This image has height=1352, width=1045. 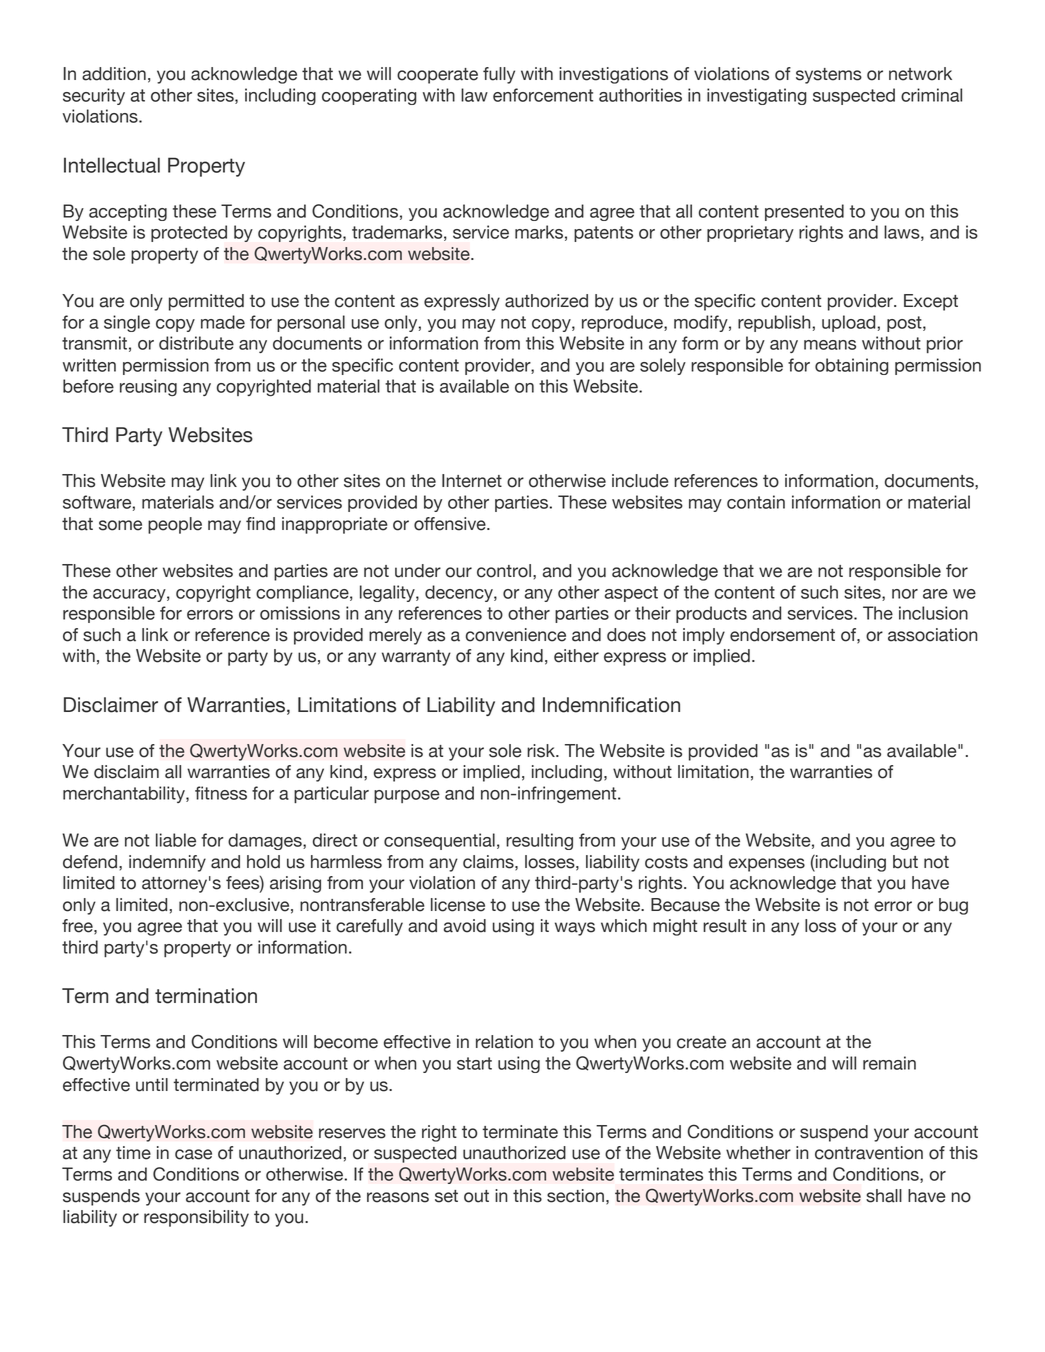 What do you see at coordinates (114, 74) in the image?
I see `addition` at bounding box center [114, 74].
